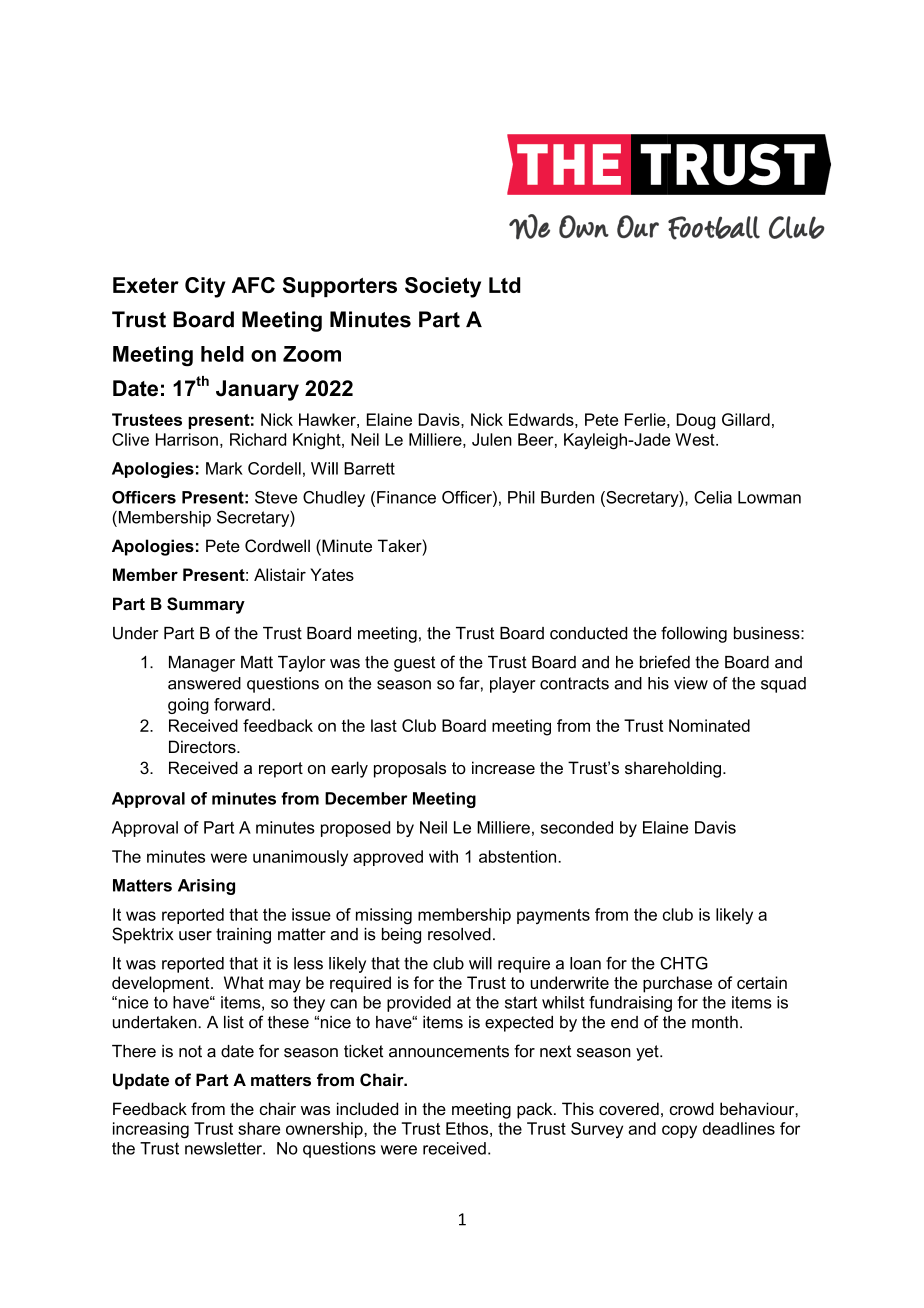  What do you see at coordinates (459, 934) in the screenshot?
I see `resolved` at bounding box center [459, 934].
